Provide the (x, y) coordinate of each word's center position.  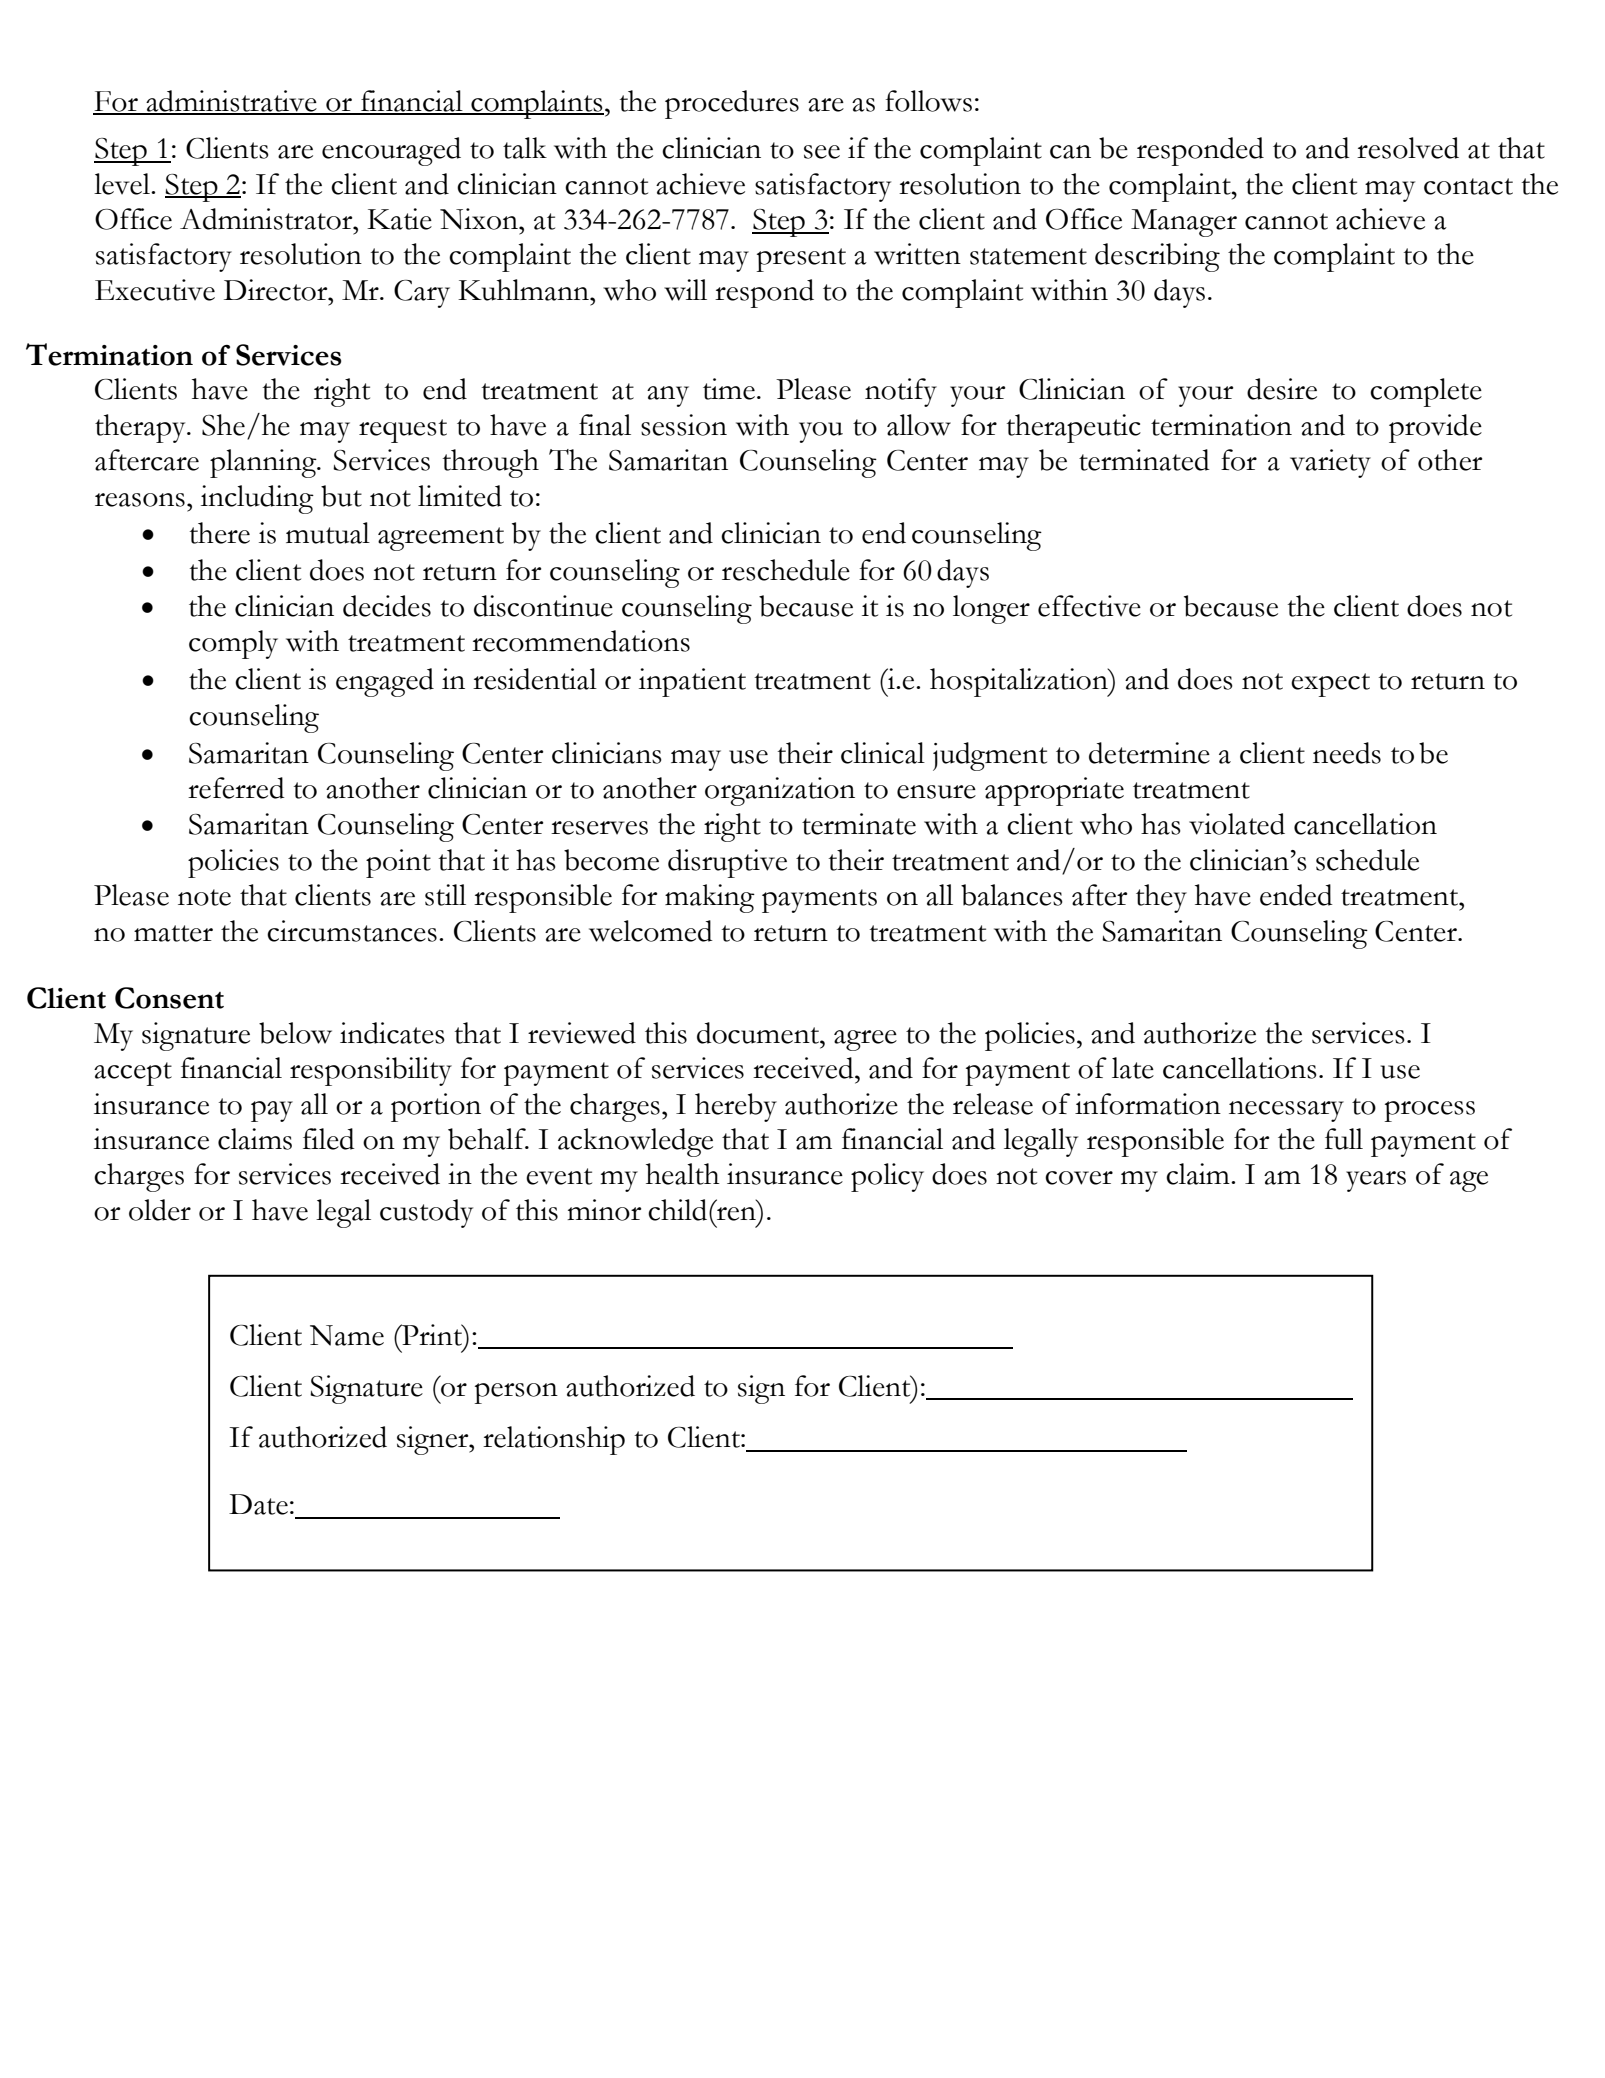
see (822, 152)
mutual (328, 533)
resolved (1408, 148)
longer (991, 609)
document (759, 1033)
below (295, 1033)
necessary (1286, 1111)
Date (258, 1504)
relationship (554, 1440)
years (1376, 1181)
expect (1330, 685)
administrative (231, 102)
